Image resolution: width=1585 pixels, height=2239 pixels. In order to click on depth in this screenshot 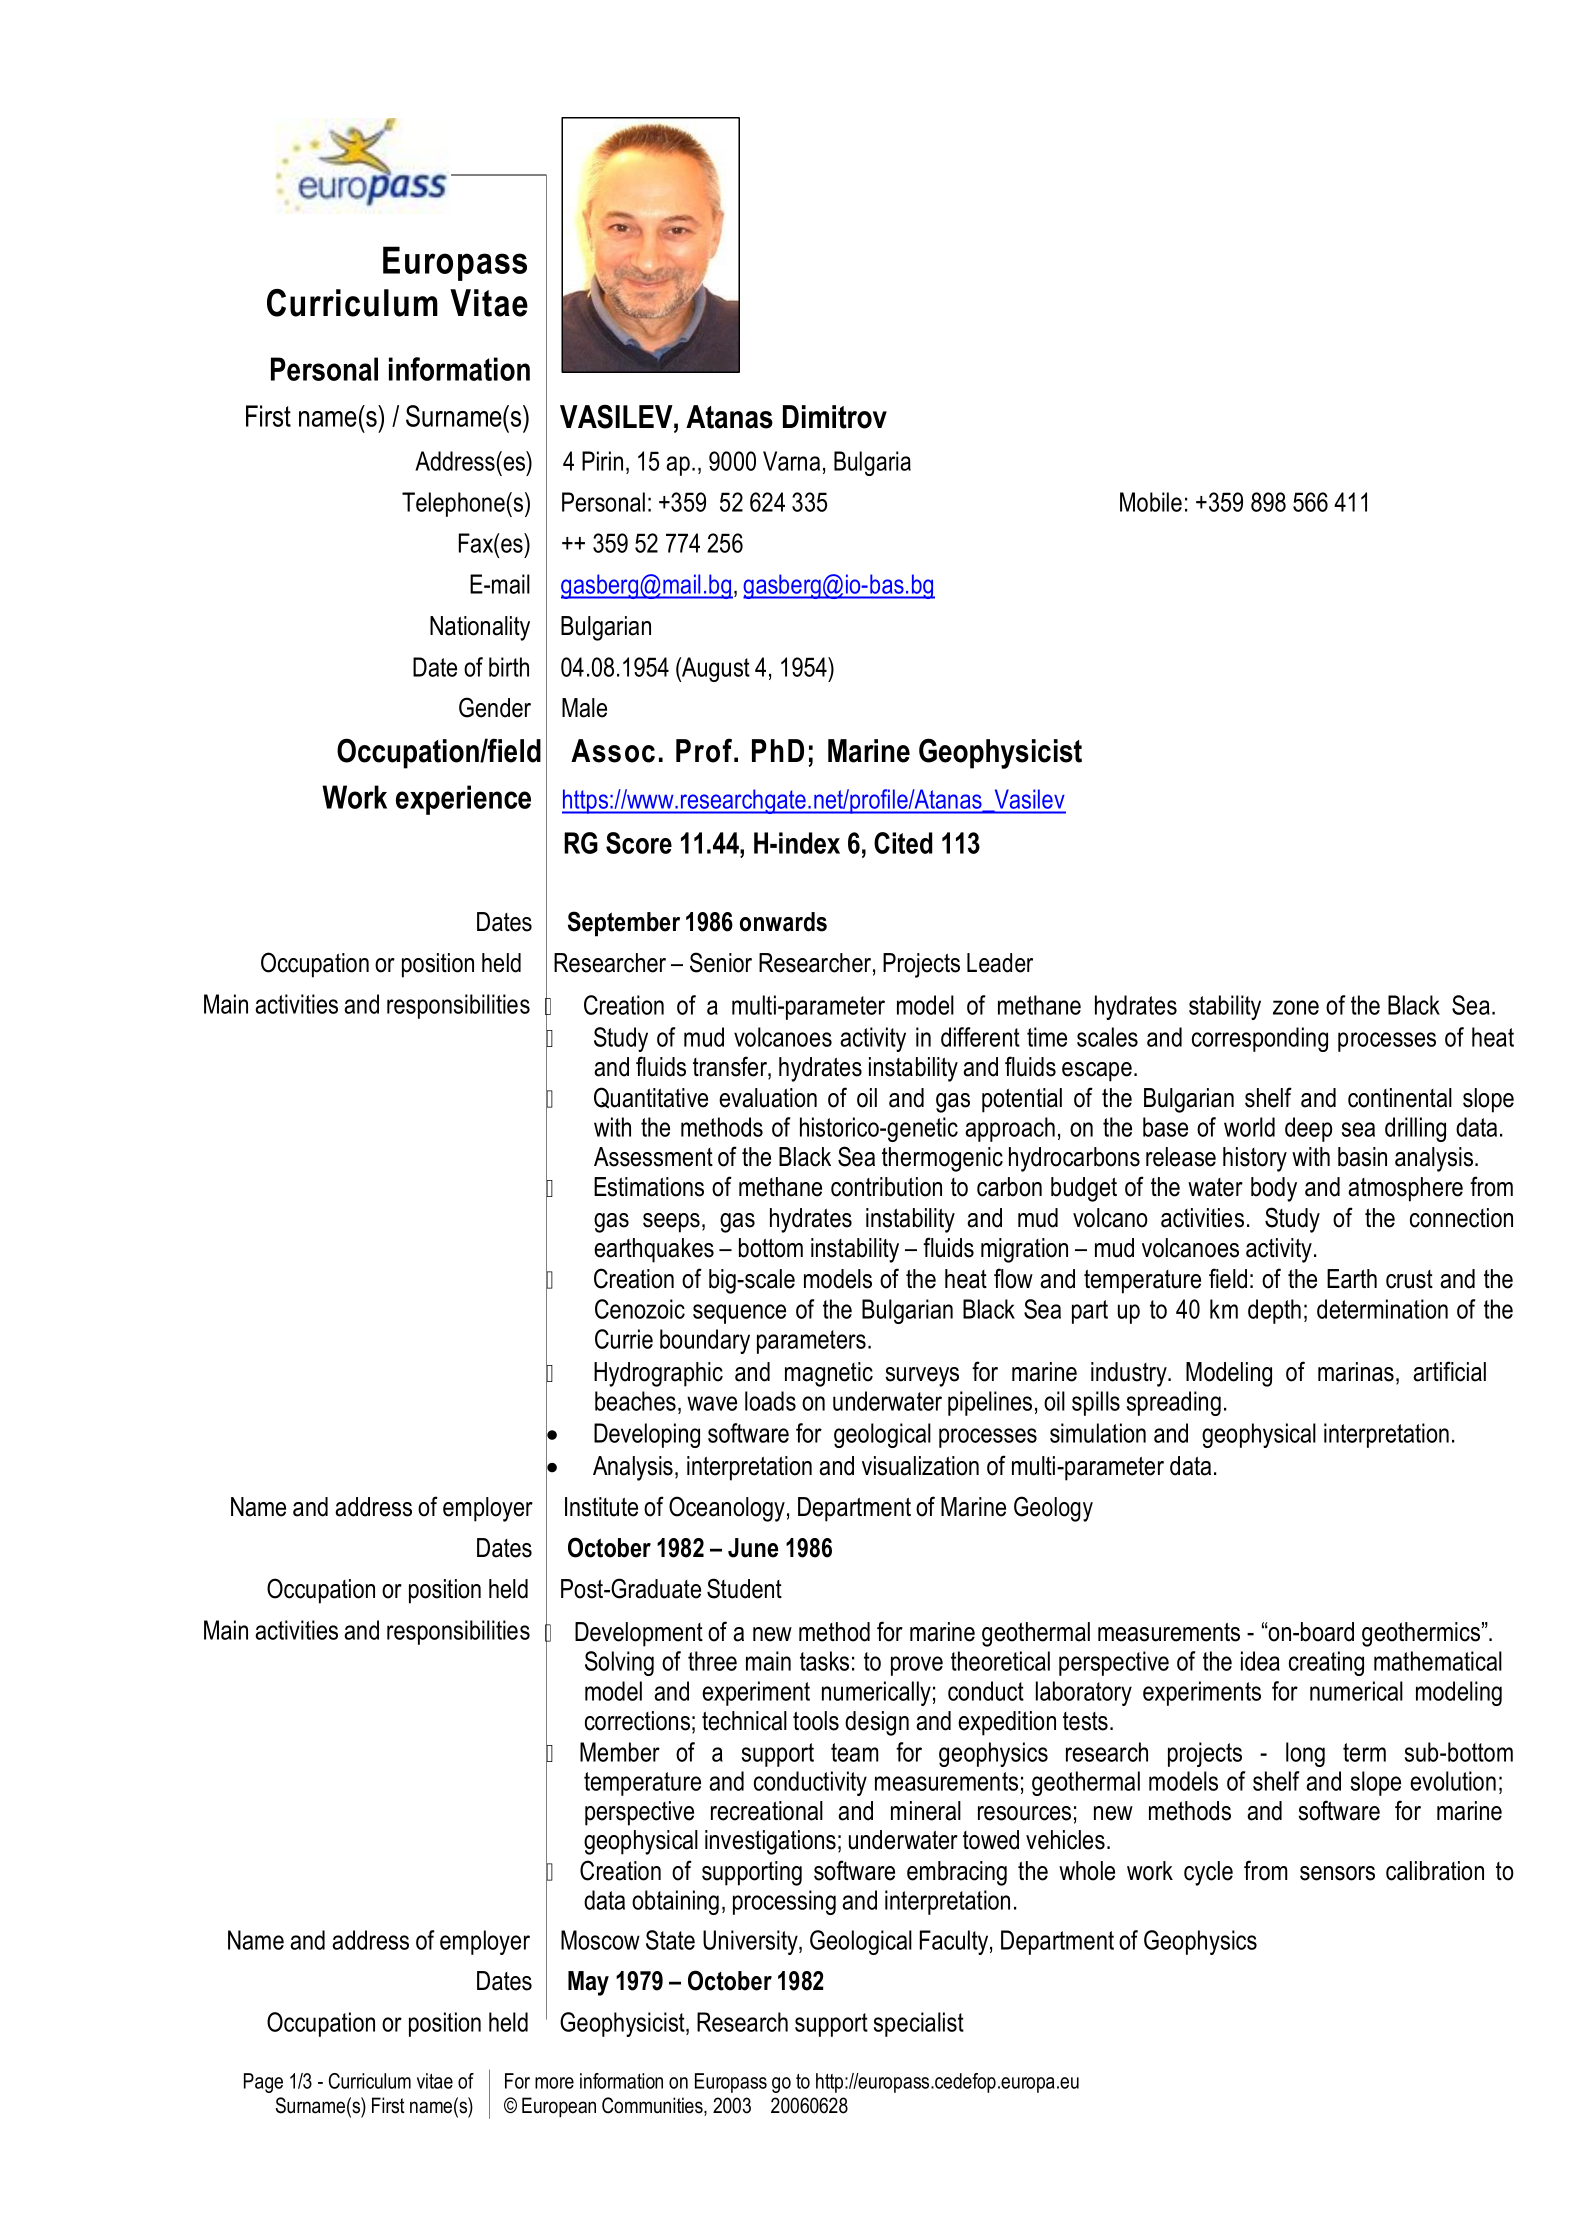, I will do `click(1274, 1311)`.
